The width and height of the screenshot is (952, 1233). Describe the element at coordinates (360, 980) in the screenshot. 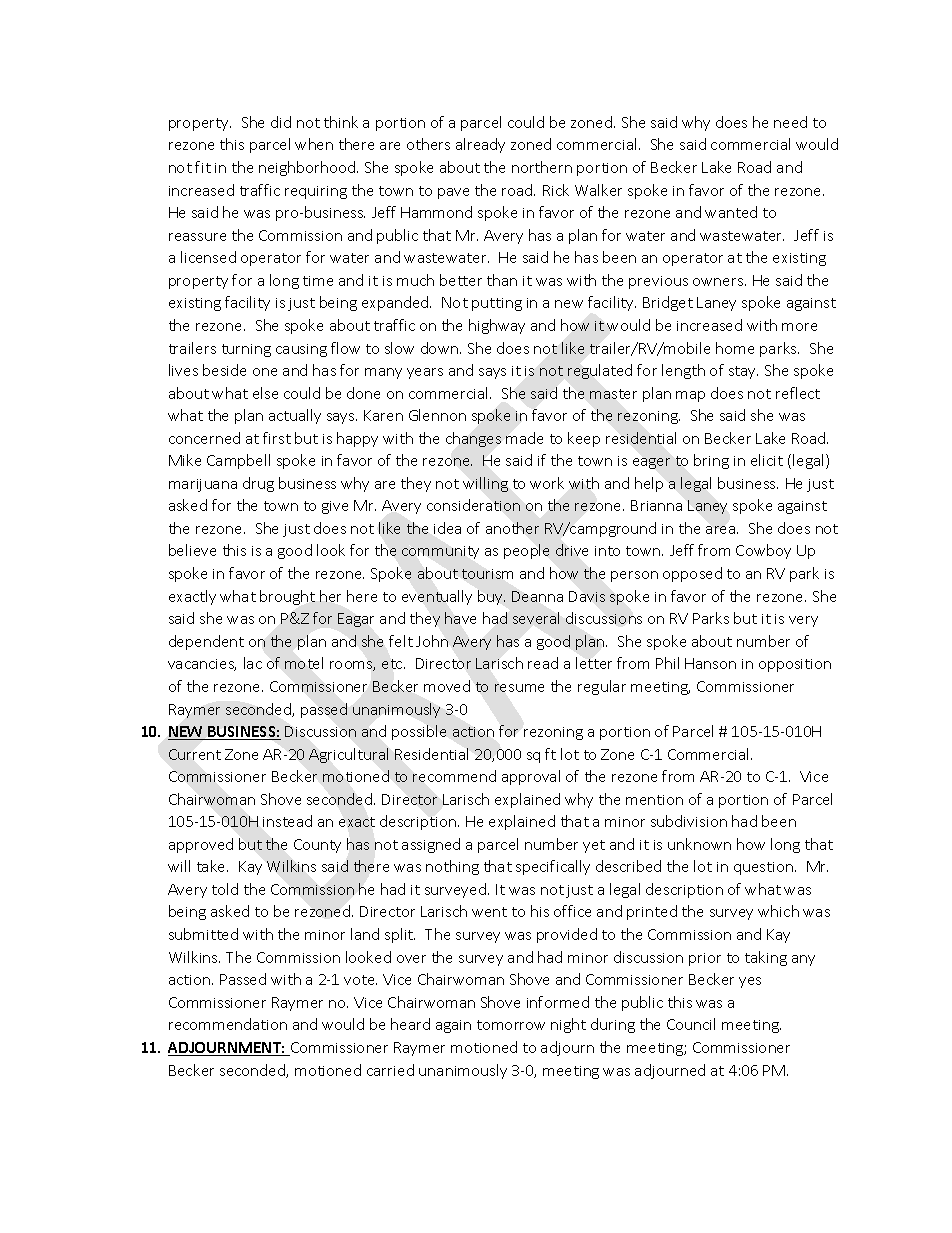

I see `vote` at that location.
